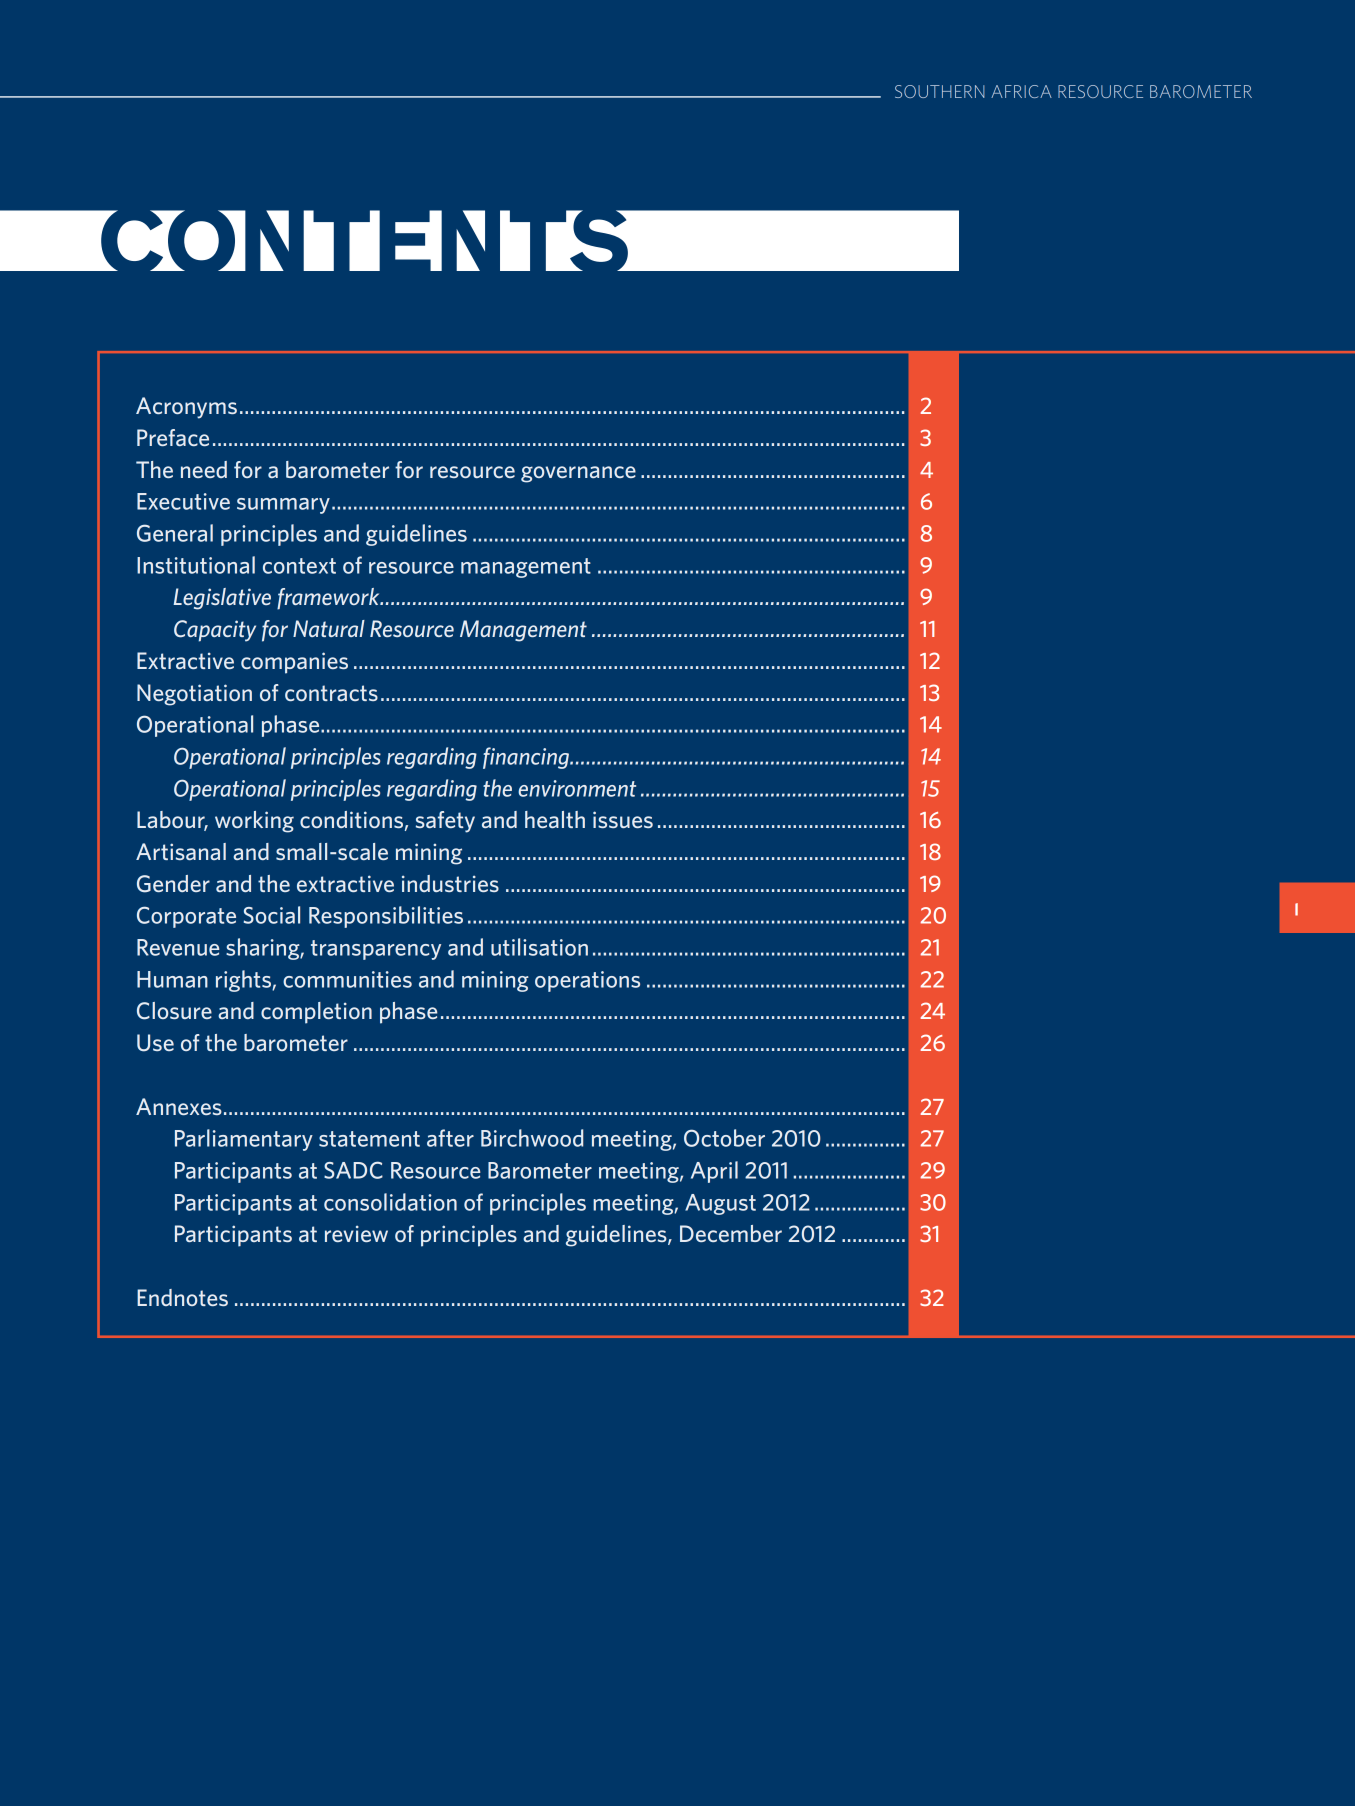 This screenshot has width=1355, height=1806. Describe the element at coordinates (1021, 91) in the screenshot. I see `AFRICA` at that location.
